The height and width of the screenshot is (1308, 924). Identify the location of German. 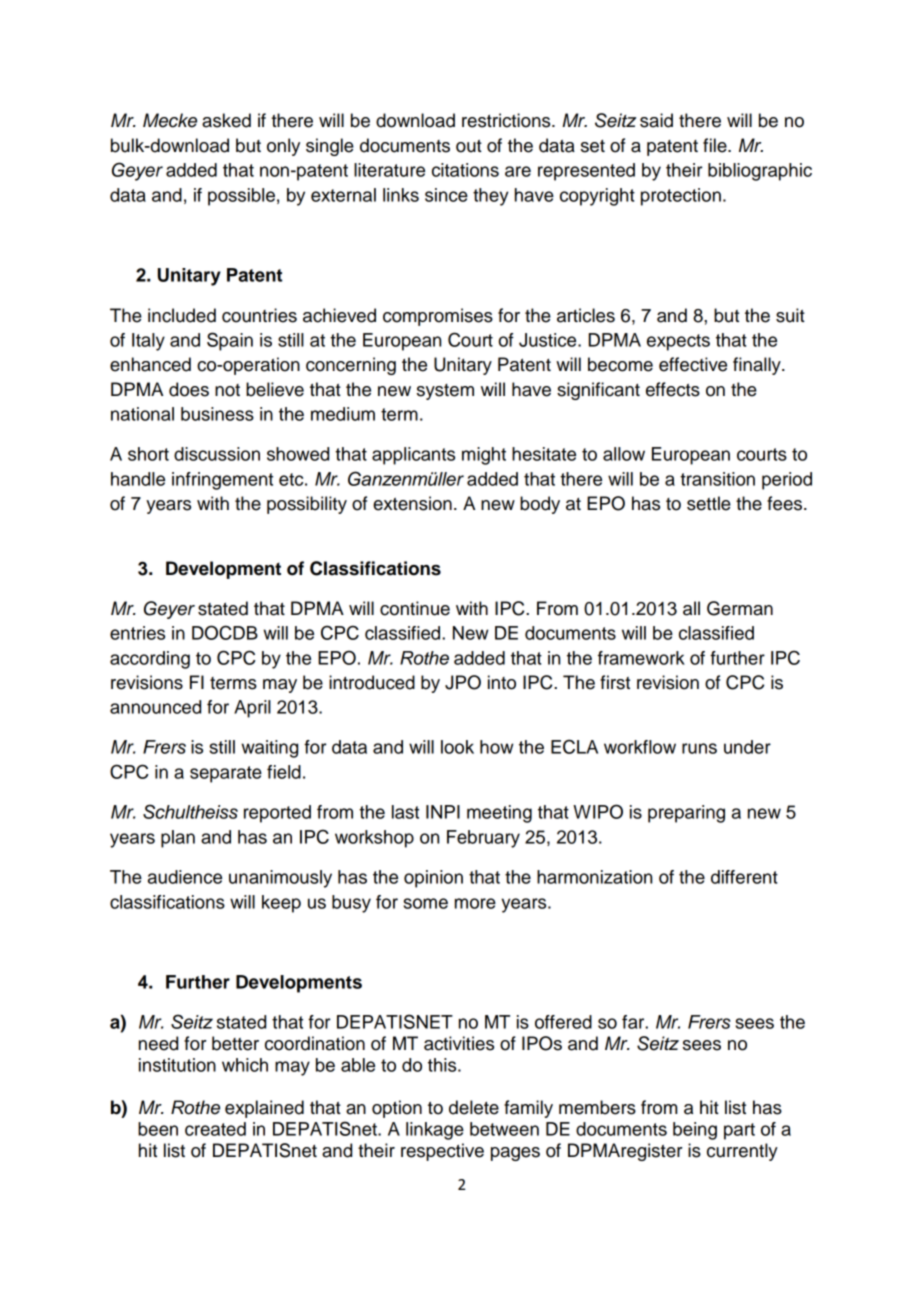
(740, 608).
